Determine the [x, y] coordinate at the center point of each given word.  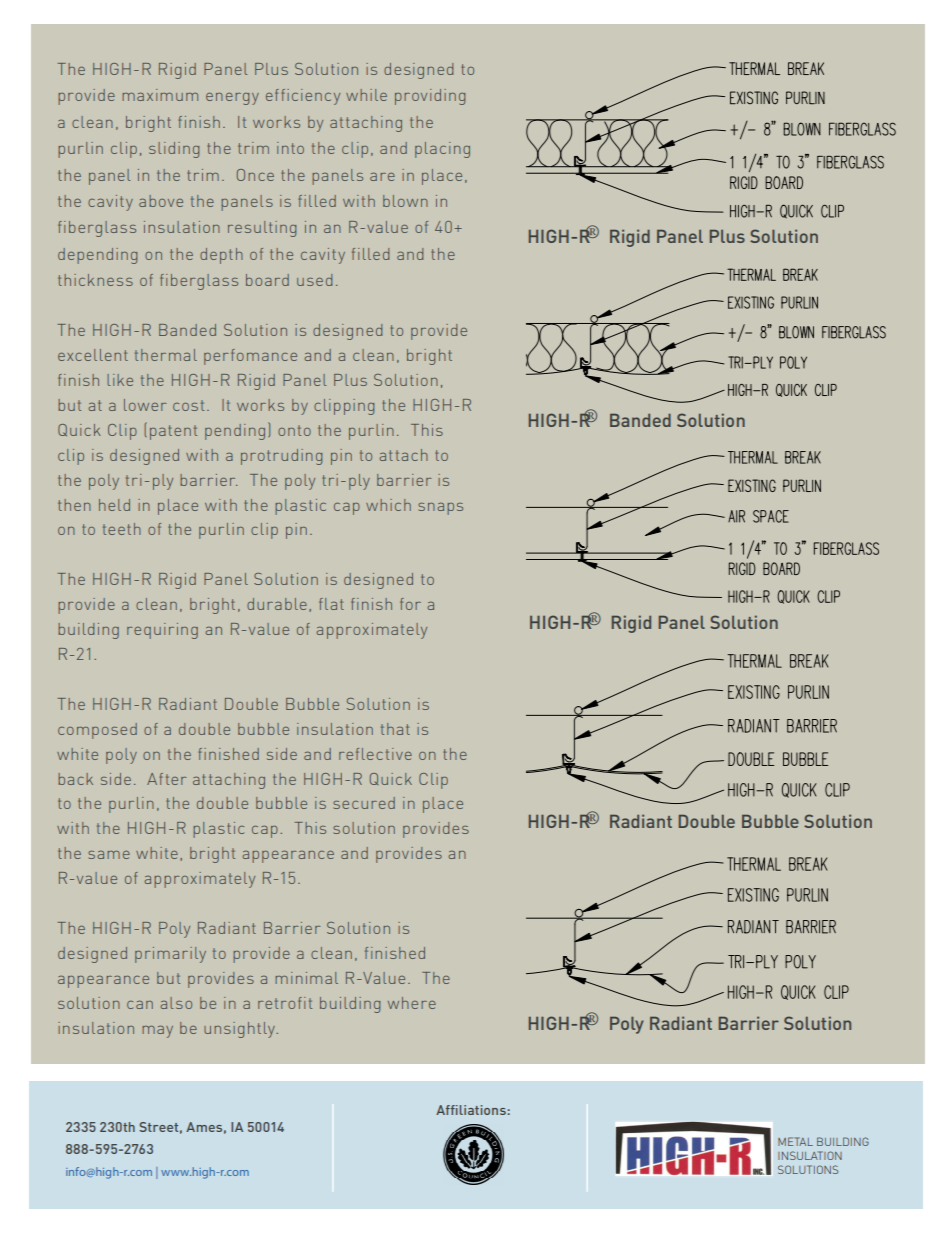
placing [442, 150]
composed [97, 731]
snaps [440, 508]
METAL [795, 1141]
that [395, 729]
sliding [174, 150]
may [157, 1031]
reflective [375, 754]
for [410, 604]
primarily [170, 955]
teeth [122, 529]
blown [405, 201]
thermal [166, 355]
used [314, 280]
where [412, 1003]
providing [430, 97]
